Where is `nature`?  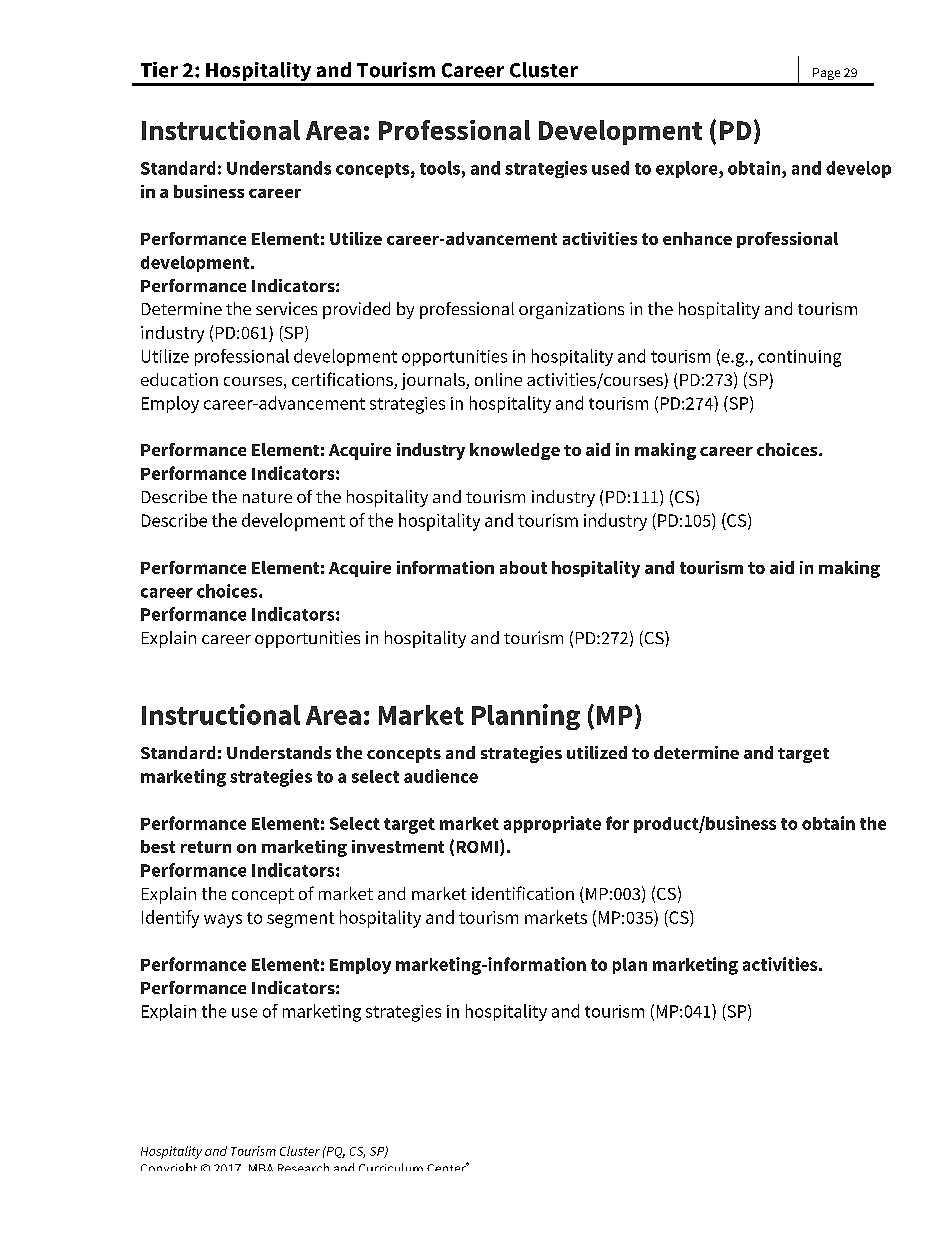 nature is located at coordinates (267, 497).
